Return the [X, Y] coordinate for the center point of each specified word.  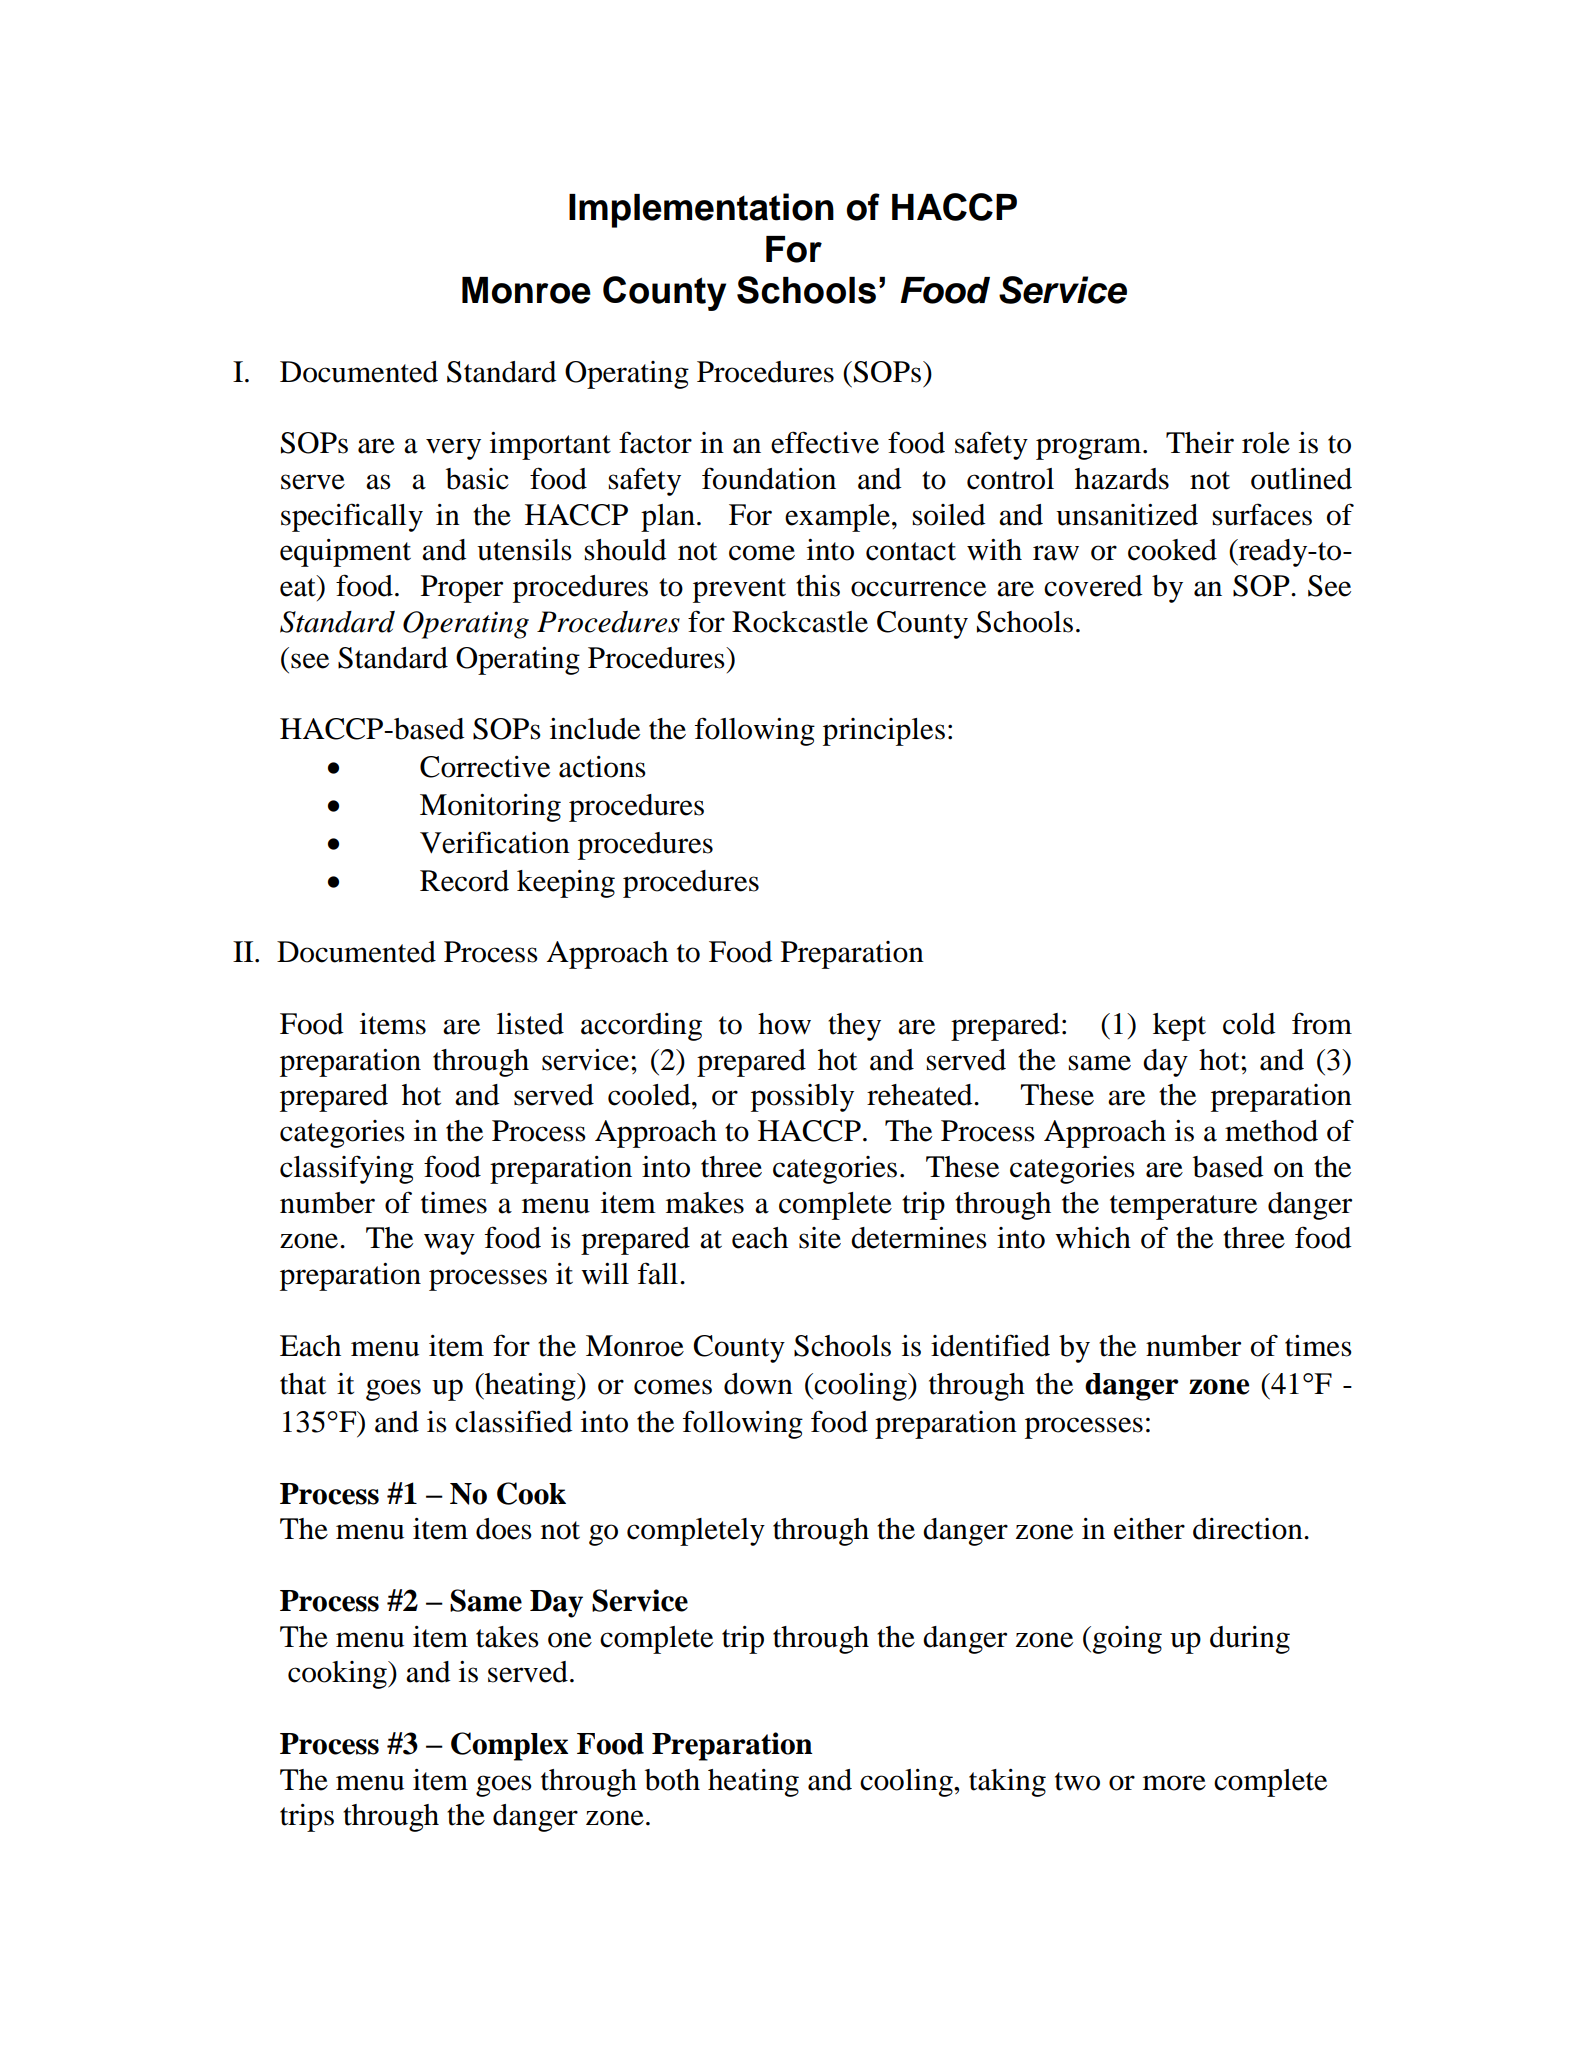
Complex [509, 1746]
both [672, 1780]
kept [1179, 1027]
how [784, 1024]
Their [1200, 443]
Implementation [701, 210]
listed [530, 1024]
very [453, 449]
